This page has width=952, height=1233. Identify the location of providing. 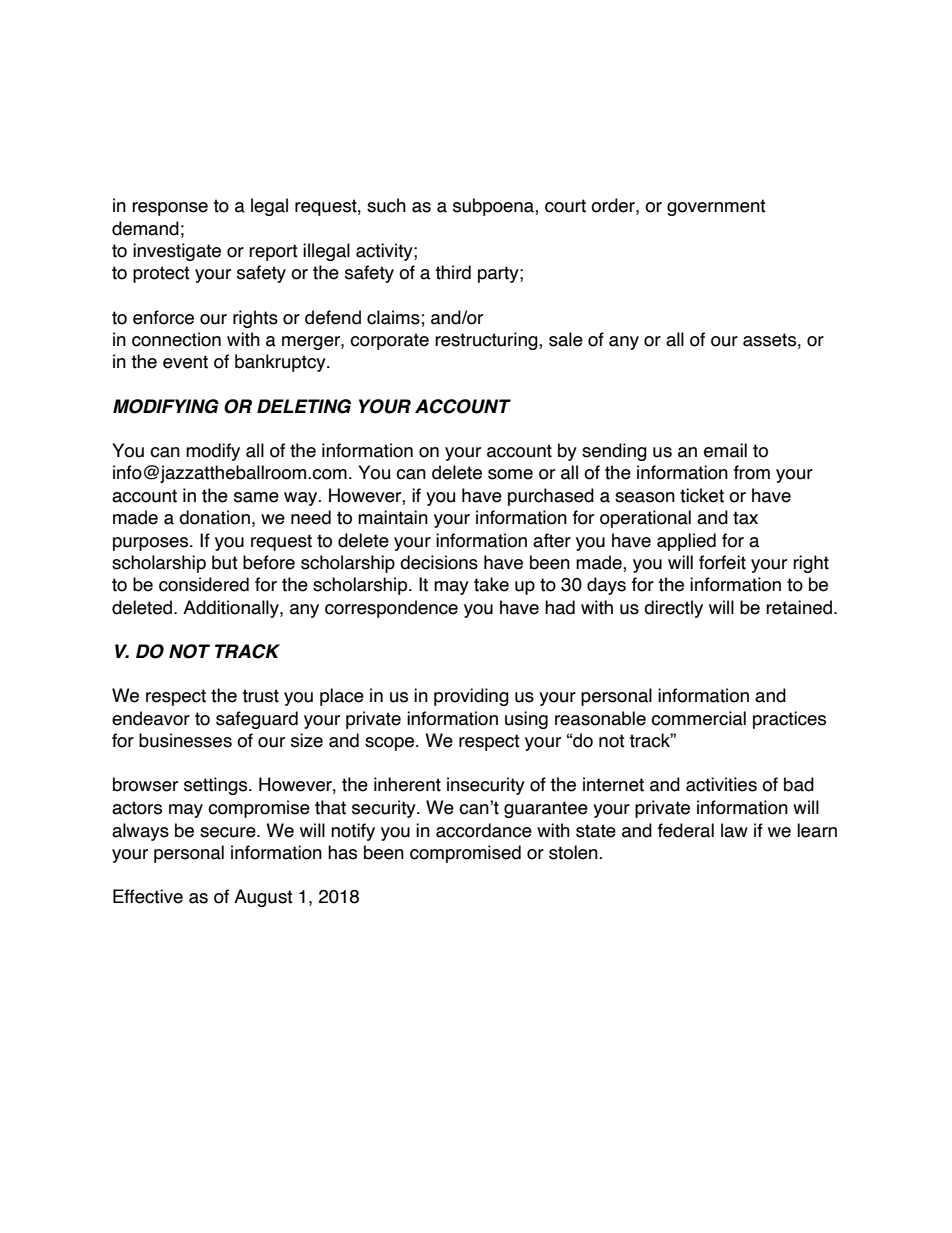
(471, 697).
